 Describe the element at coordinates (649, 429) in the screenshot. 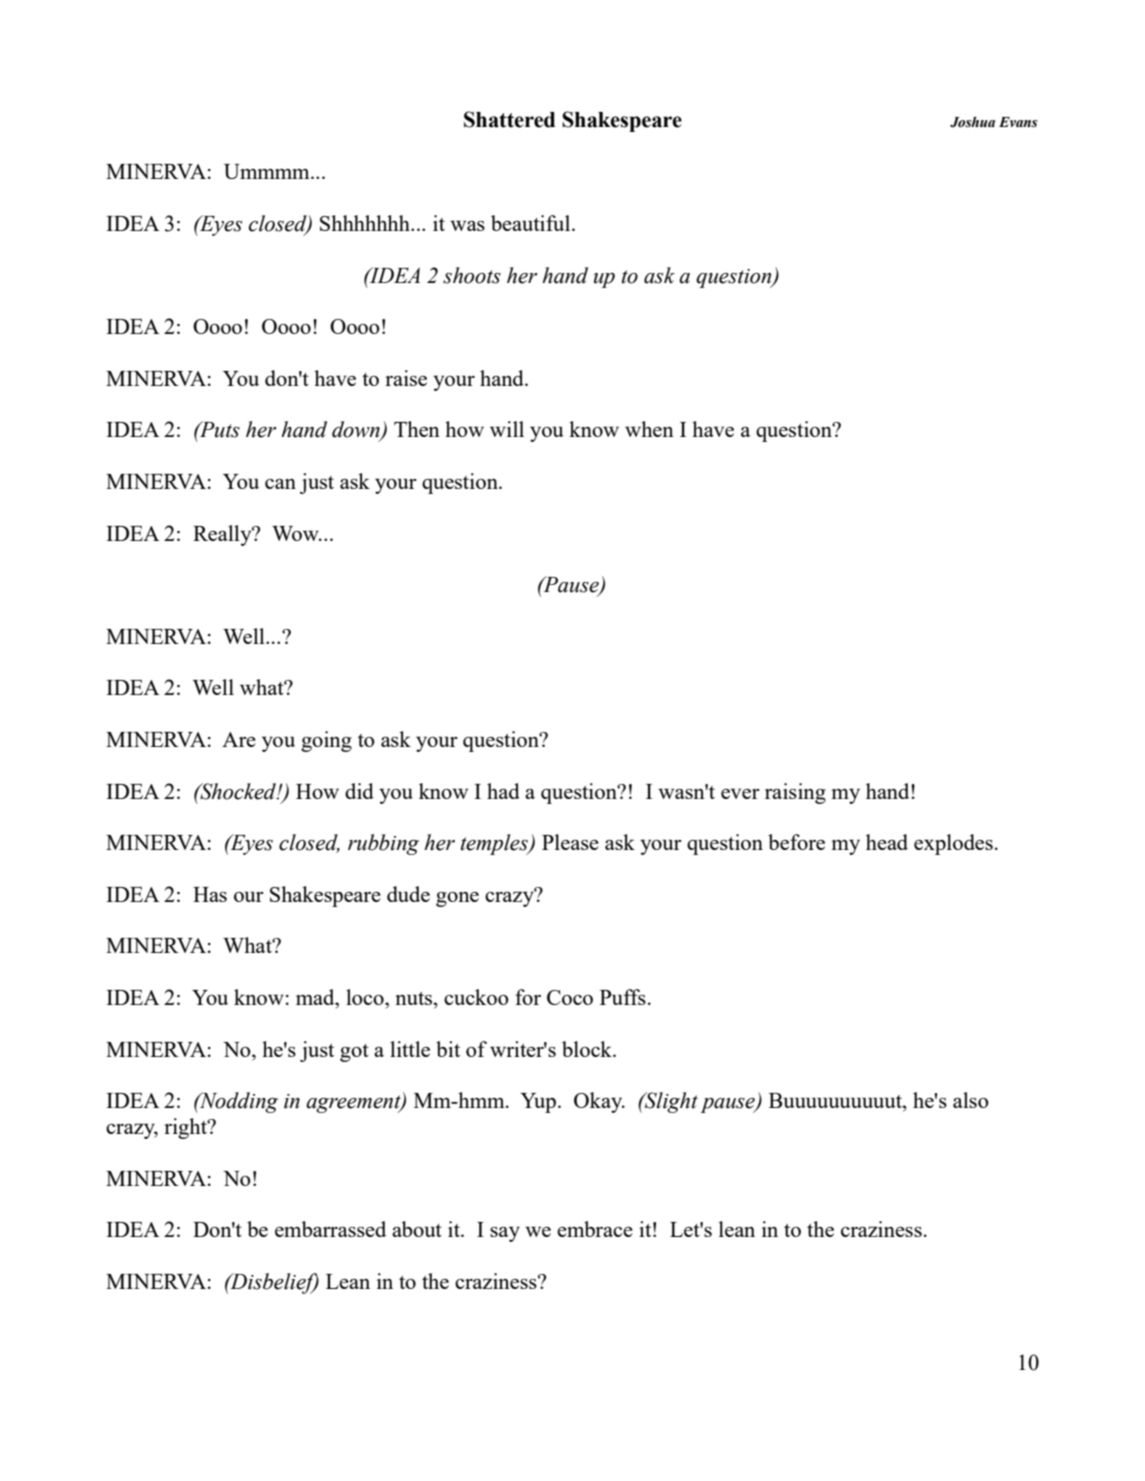

I see `when` at that location.
